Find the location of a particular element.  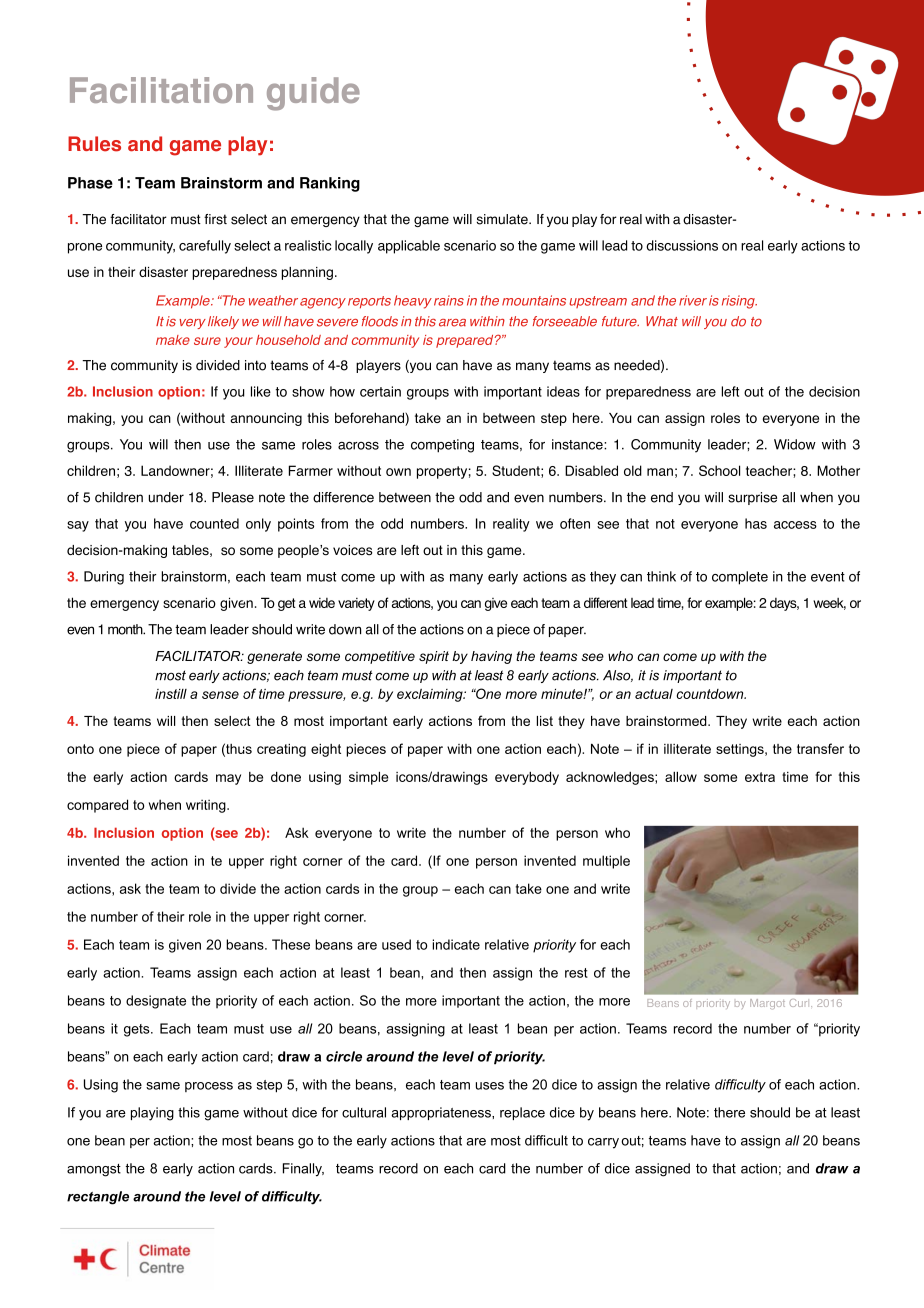

make is located at coordinates (173, 340).
